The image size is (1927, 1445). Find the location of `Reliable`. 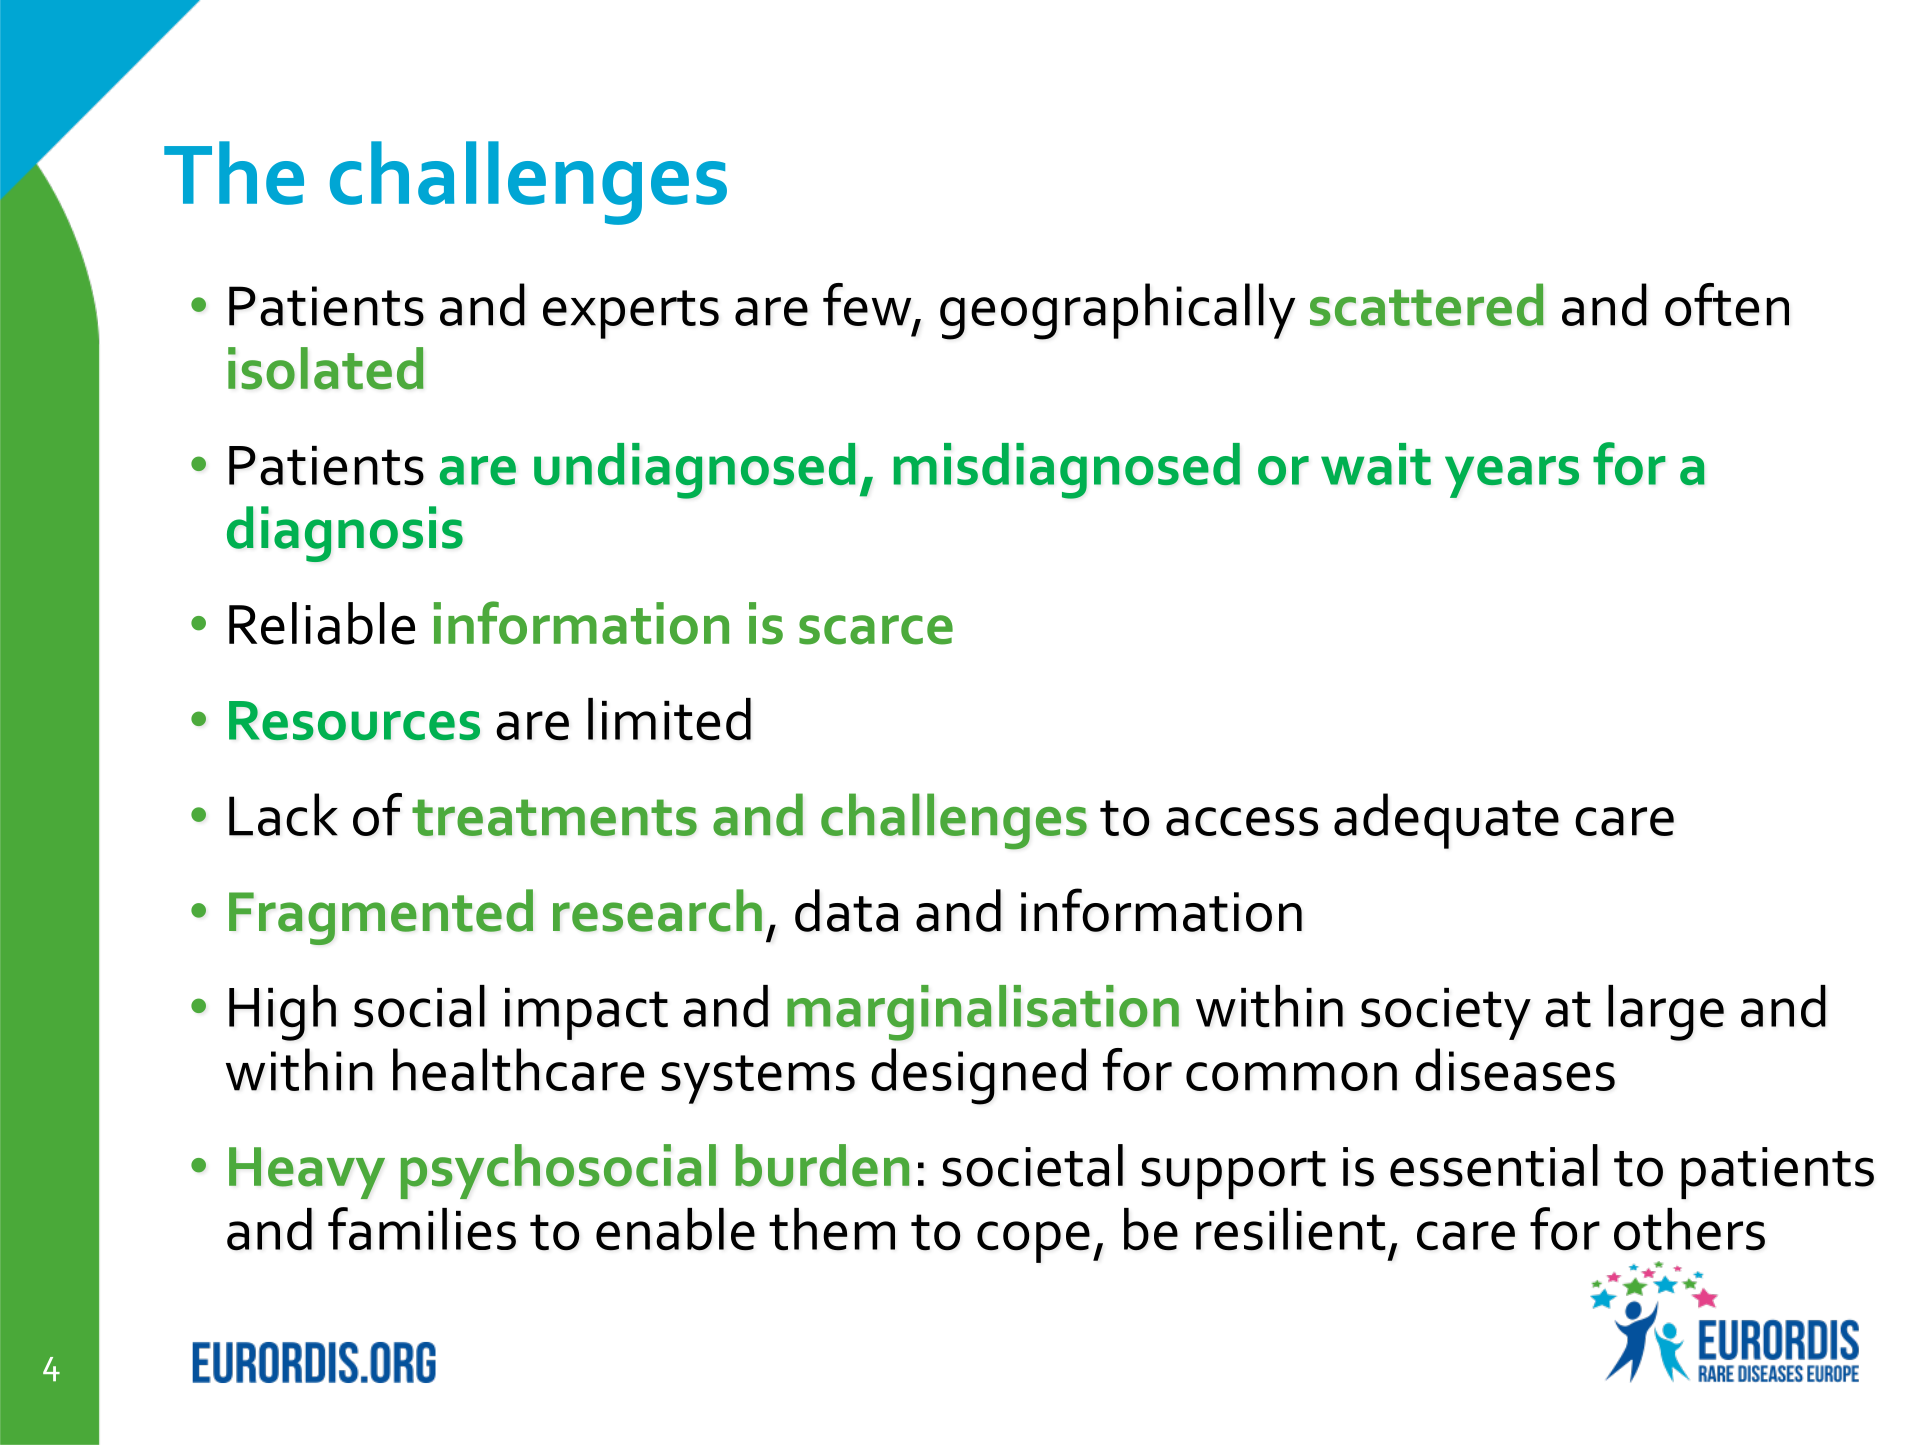

Reliable is located at coordinates (322, 623).
